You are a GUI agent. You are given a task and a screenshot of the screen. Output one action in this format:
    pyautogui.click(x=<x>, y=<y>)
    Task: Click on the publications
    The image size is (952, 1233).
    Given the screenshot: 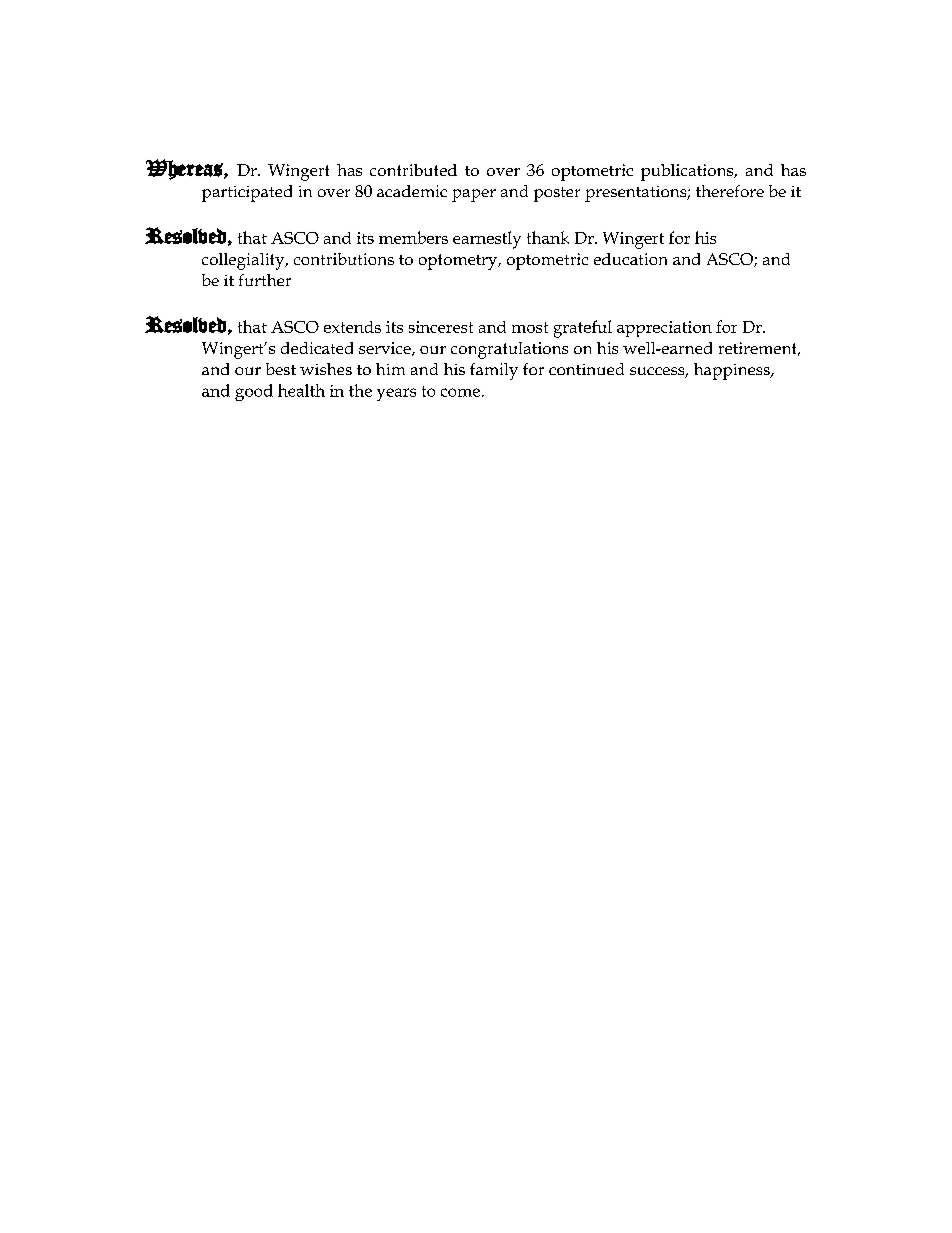 What is the action you would take?
    pyautogui.click(x=688, y=172)
